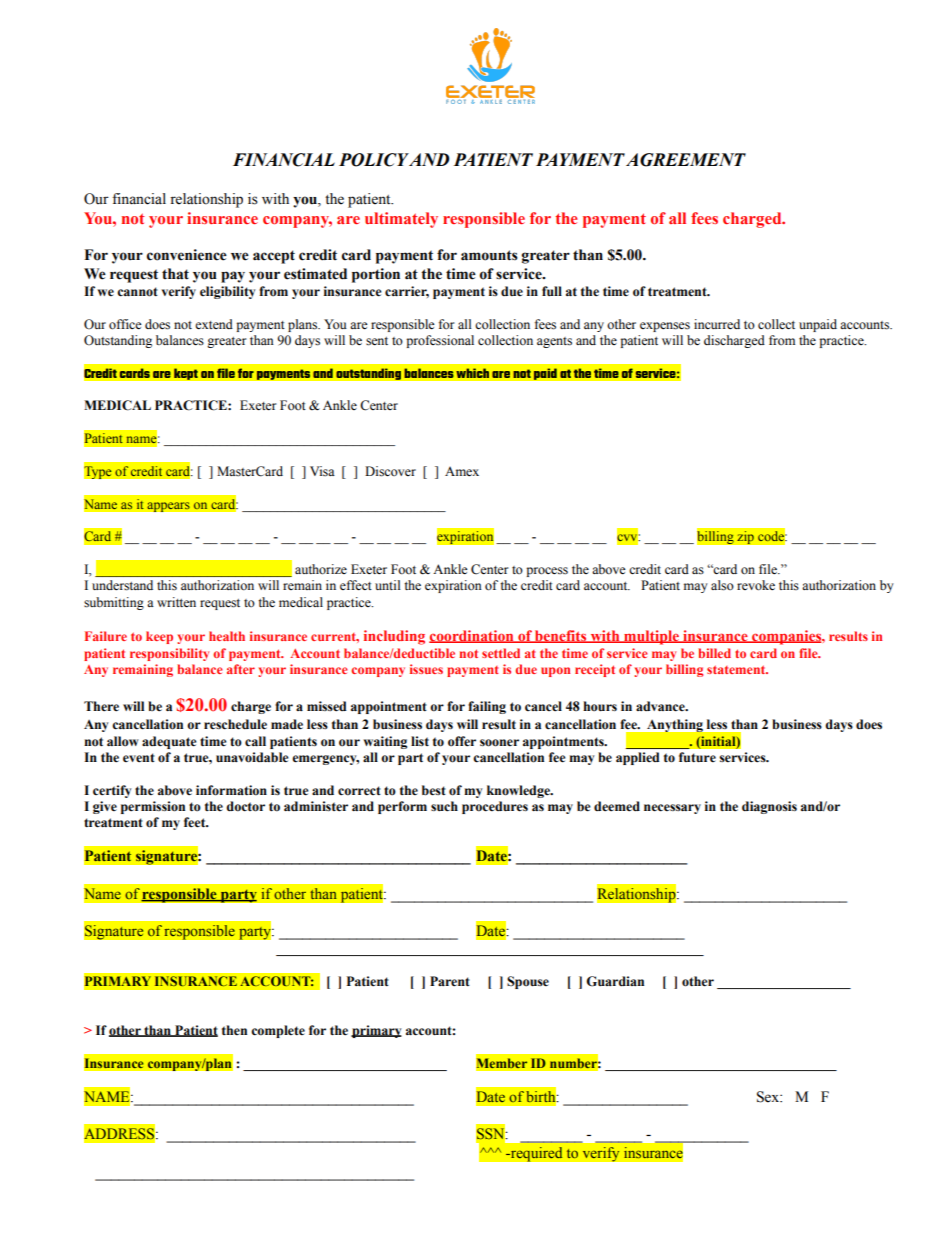 The image size is (952, 1233). I want to click on then, so click(234, 1030).
